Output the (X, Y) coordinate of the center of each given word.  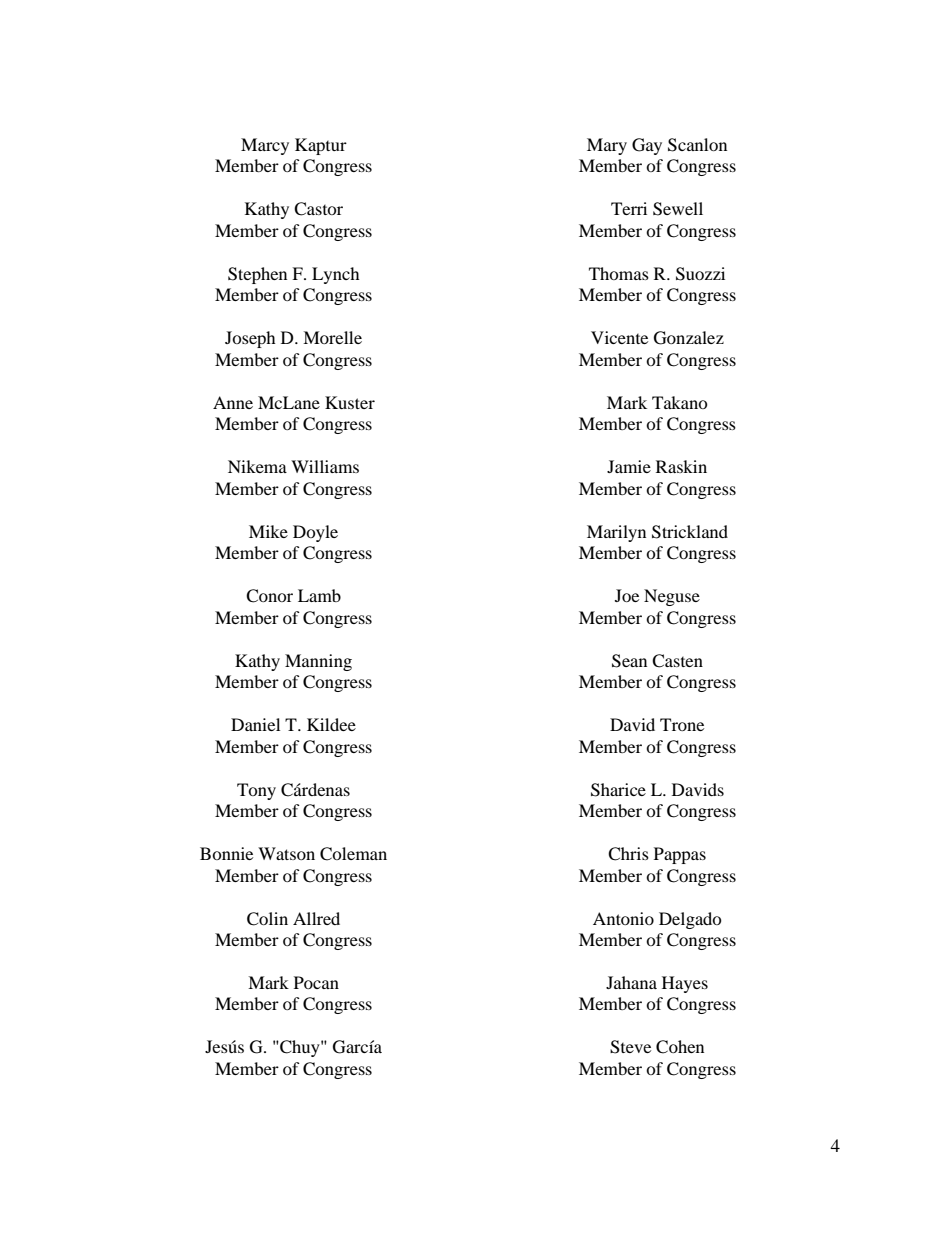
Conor (269, 596)
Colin (267, 919)
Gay (647, 146)
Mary (607, 146)
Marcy (265, 146)
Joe (627, 595)
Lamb (319, 595)
